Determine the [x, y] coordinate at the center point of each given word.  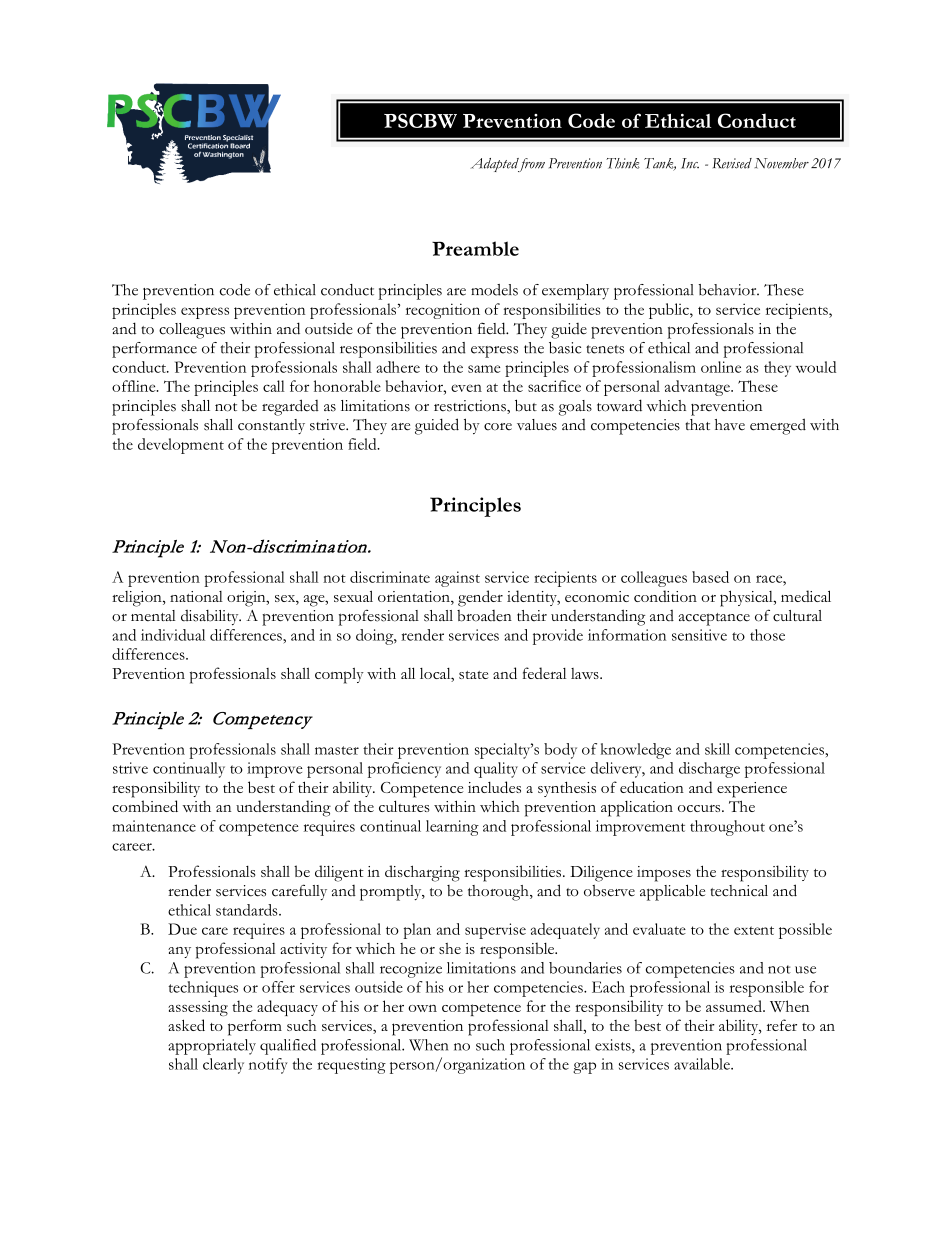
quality [496, 770]
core [498, 427]
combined [145, 806]
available [703, 1064]
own [422, 1008]
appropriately [212, 1047]
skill [717, 749]
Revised [732, 163]
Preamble [475, 248]
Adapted [496, 165]
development [181, 446]
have [730, 424]
